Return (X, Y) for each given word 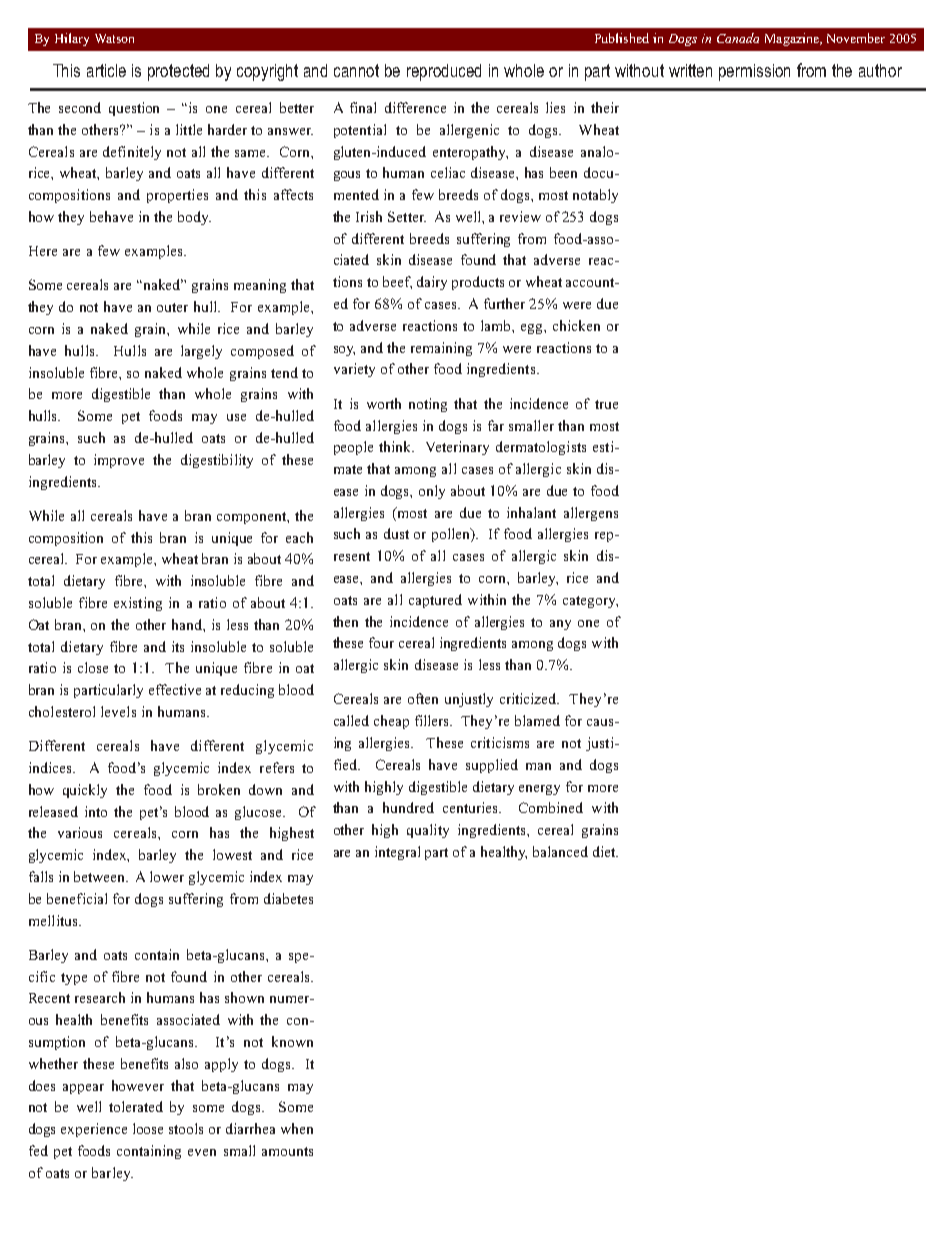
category (590, 602)
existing (138, 604)
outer (172, 307)
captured (435, 601)
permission (754, 72)
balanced (560, 851)
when (297, 1128)
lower (167, 876)
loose (148, 1128)
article (106, 70)
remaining (441, 349)
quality (428, 831)
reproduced (444, 72)
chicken (576, 325)
